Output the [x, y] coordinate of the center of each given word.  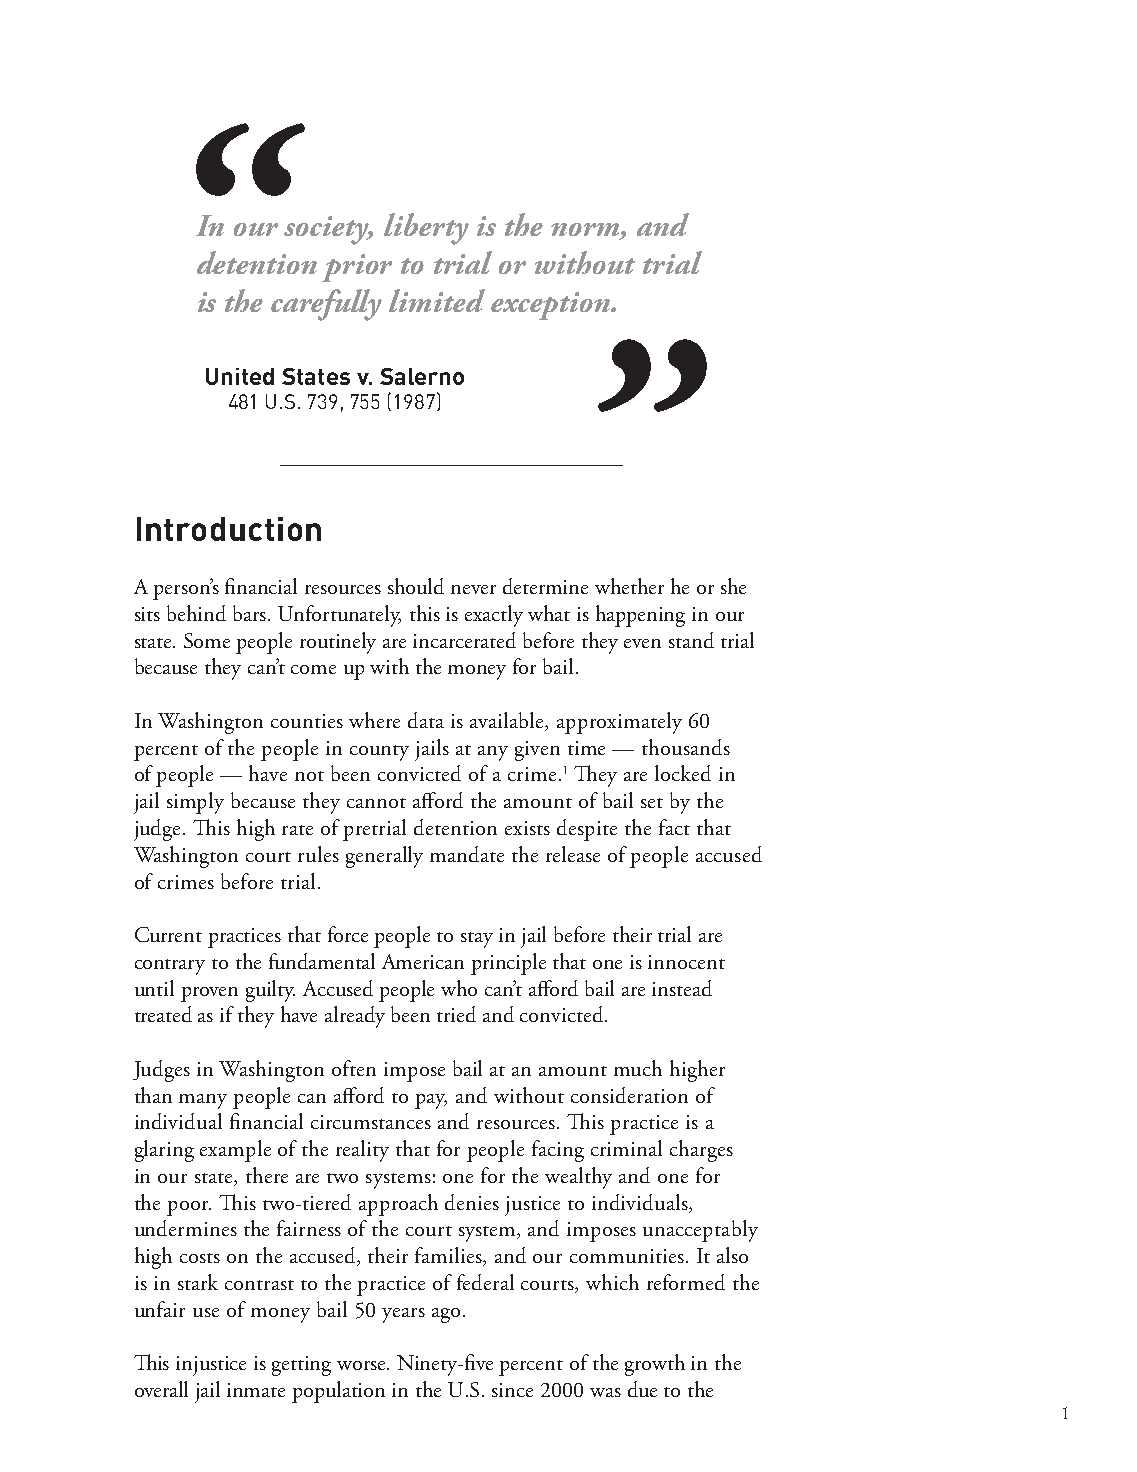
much [638, 1068]
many [203, 1101]
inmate [256, 1390]
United [240, 376]
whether [629, 586]
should [416, 586]
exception [552, 306]
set [652, 803]
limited [437, 300]
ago [446, 1315]
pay [431, 1101]
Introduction [229, 529]
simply [195, 803]
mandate [467, 854]
